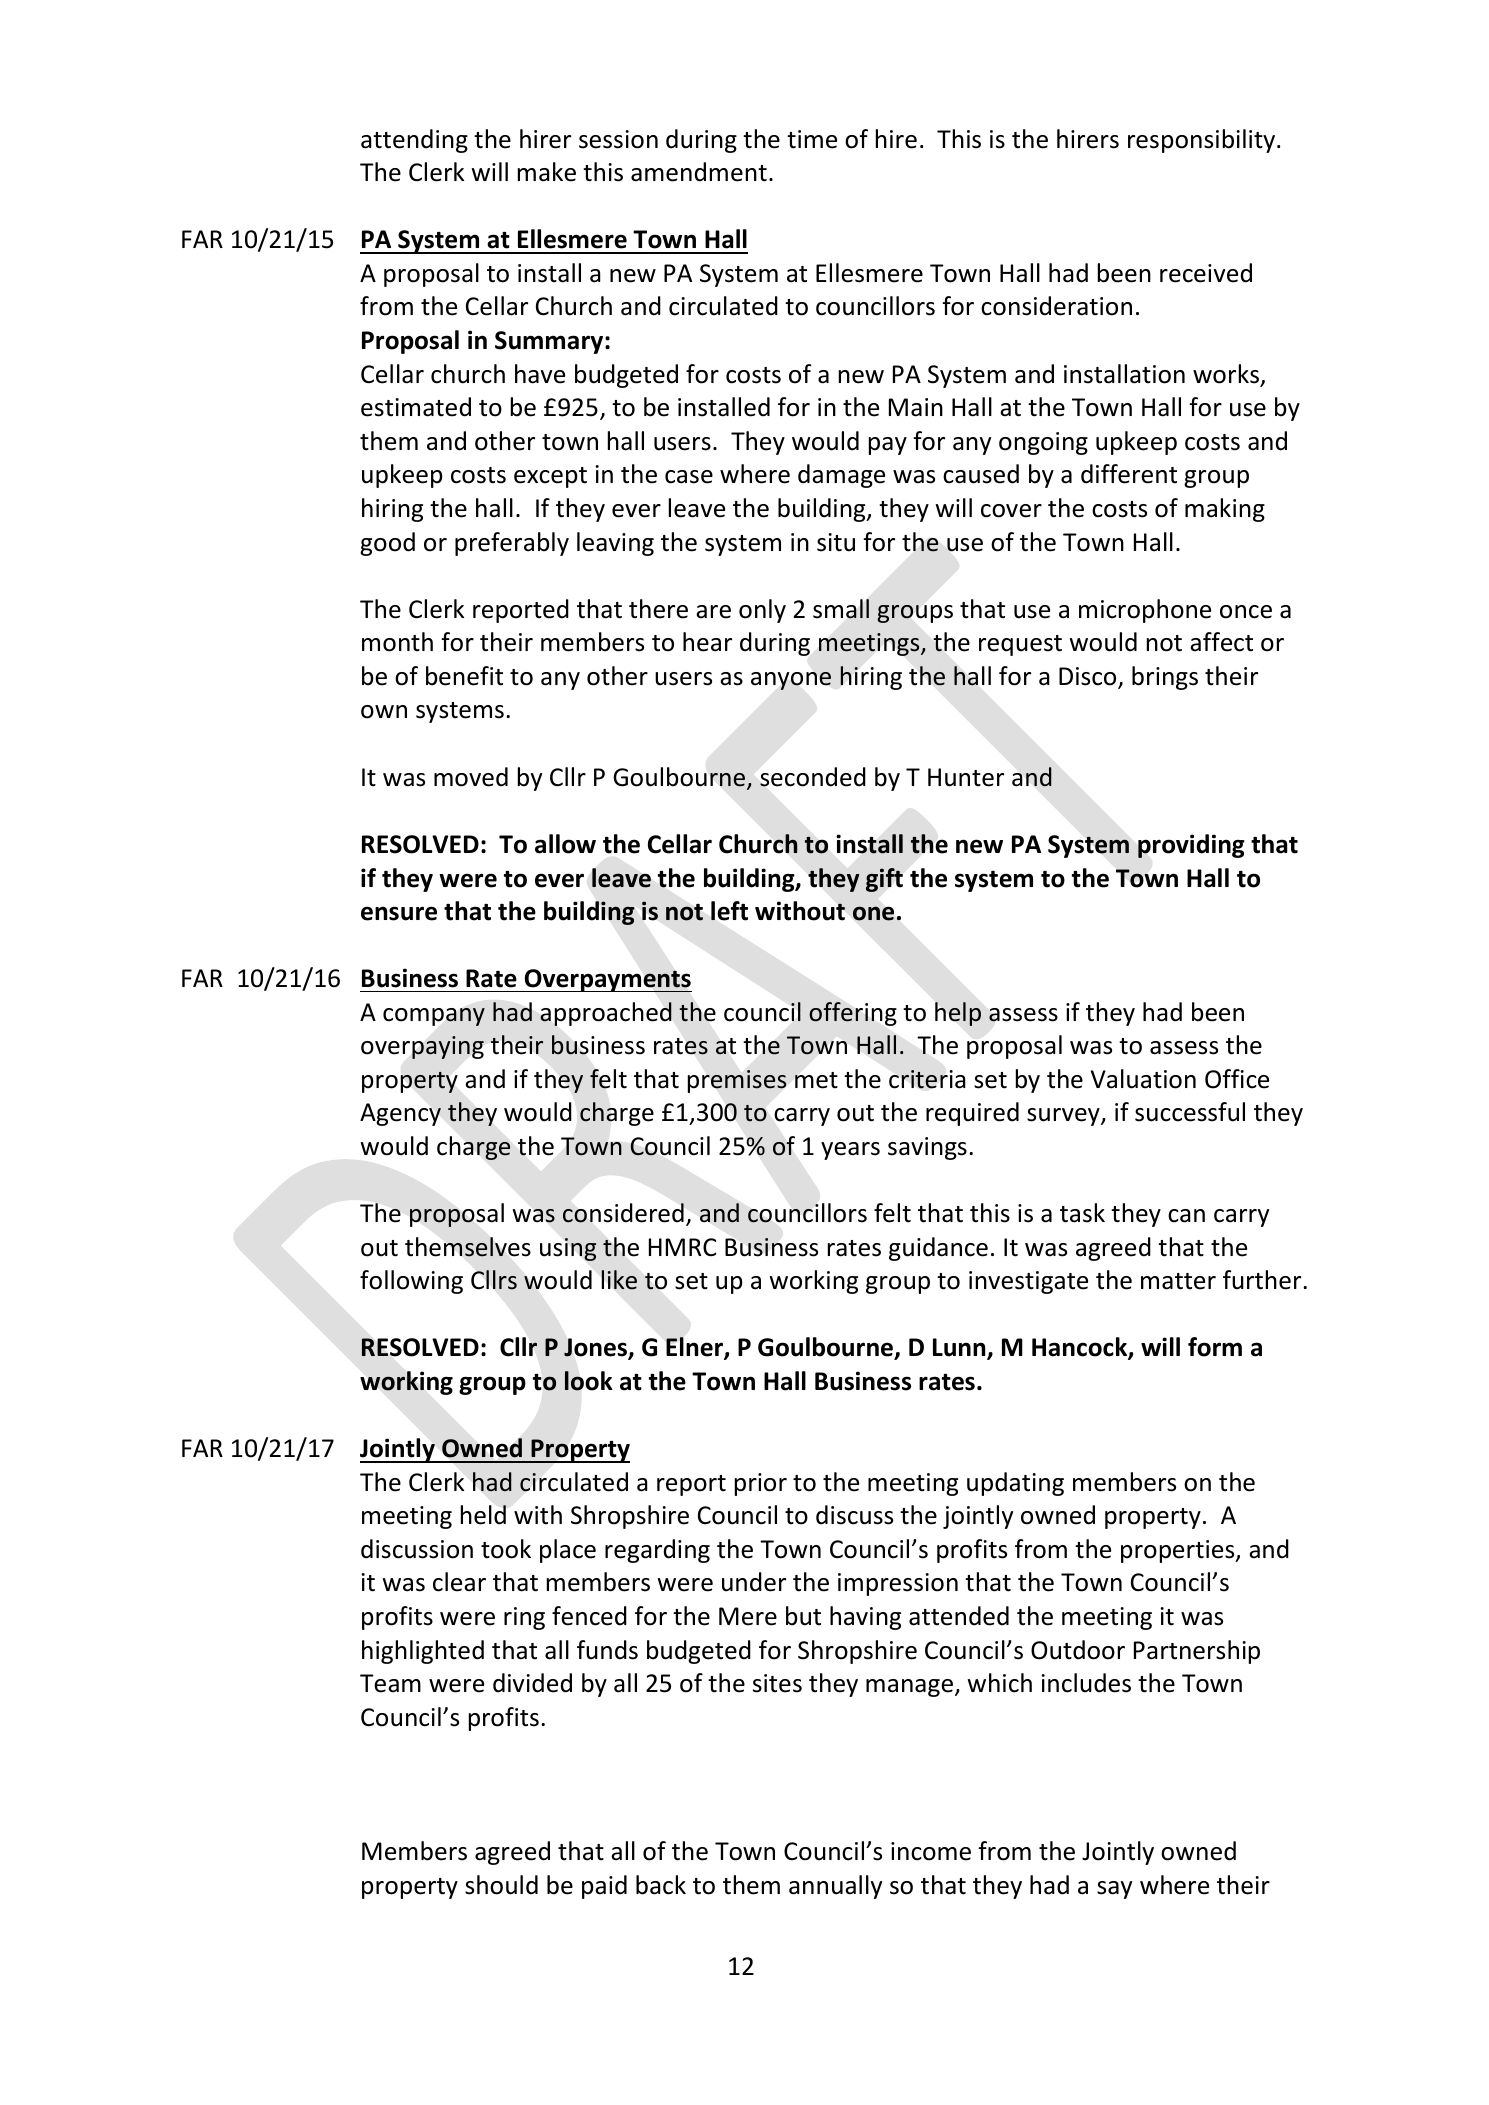  I want to click on responsibility, so click(1203, 141).
